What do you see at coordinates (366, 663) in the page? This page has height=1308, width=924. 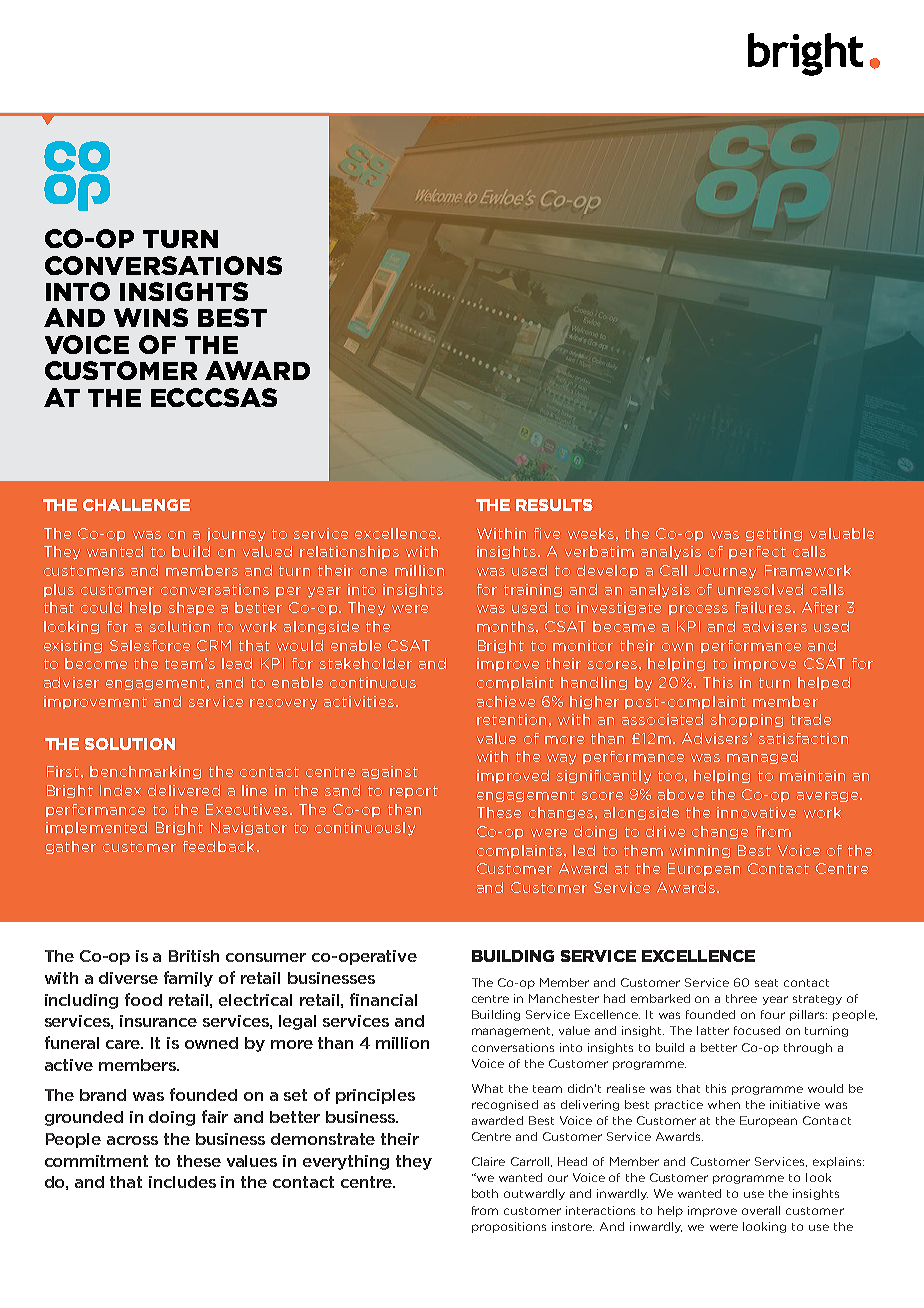 I see `stakeholder` at bounding box center [366, 663].
